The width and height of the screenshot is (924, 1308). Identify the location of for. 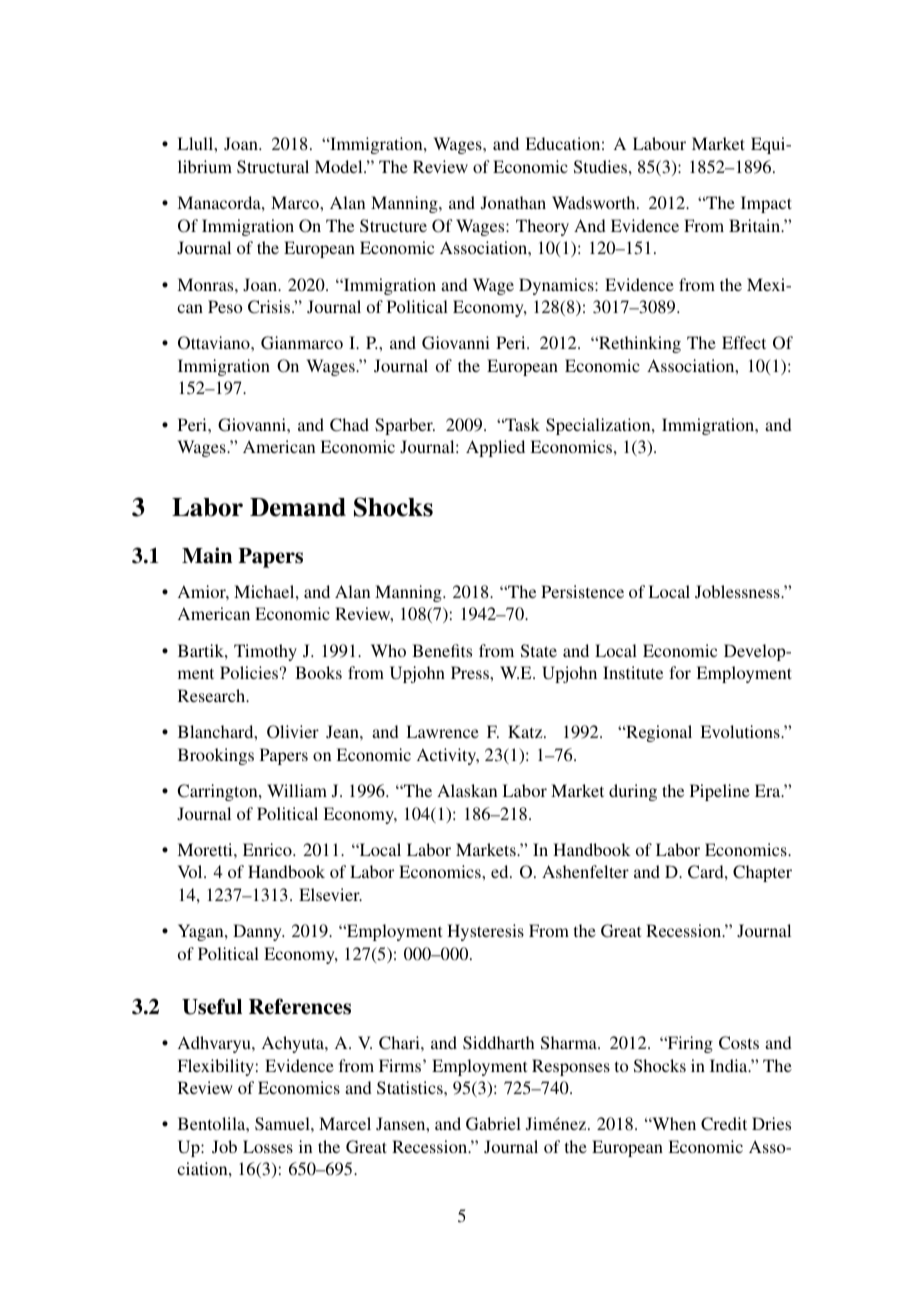
(680, 672).
